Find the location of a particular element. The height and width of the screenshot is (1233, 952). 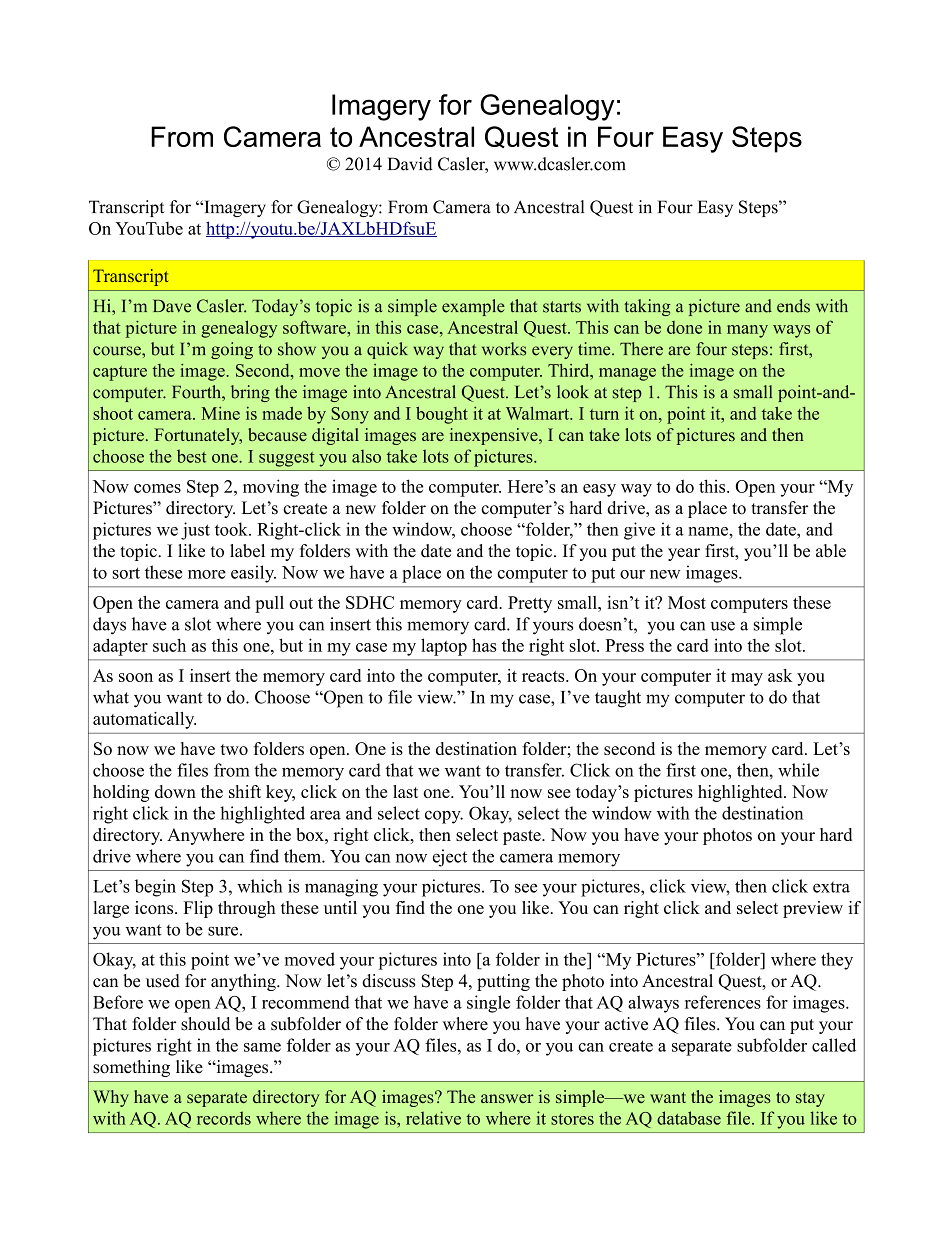

inexpensive is located at coordinates (495, 436).
